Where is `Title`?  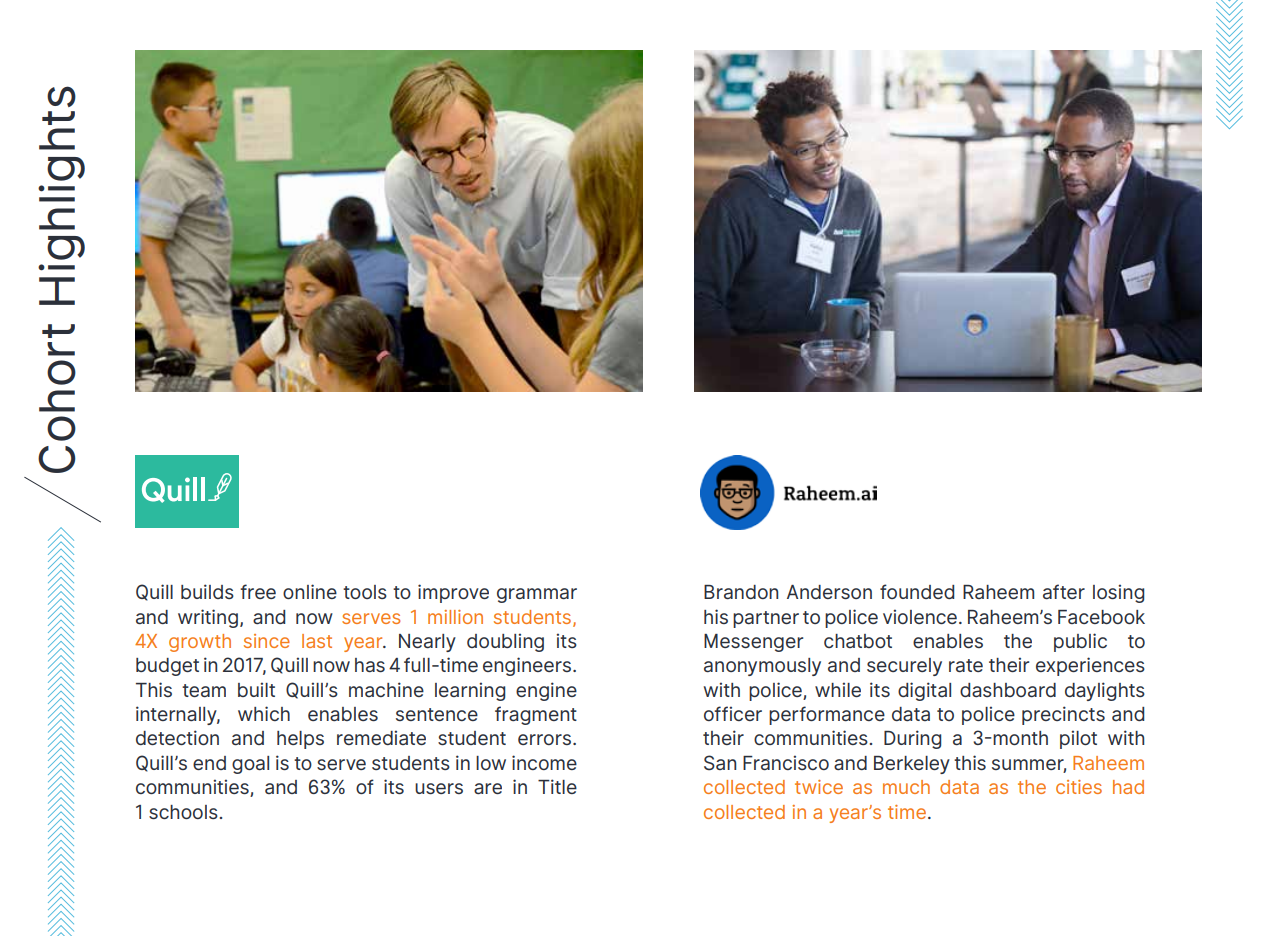 Title is located at coordinates (557, 786).
